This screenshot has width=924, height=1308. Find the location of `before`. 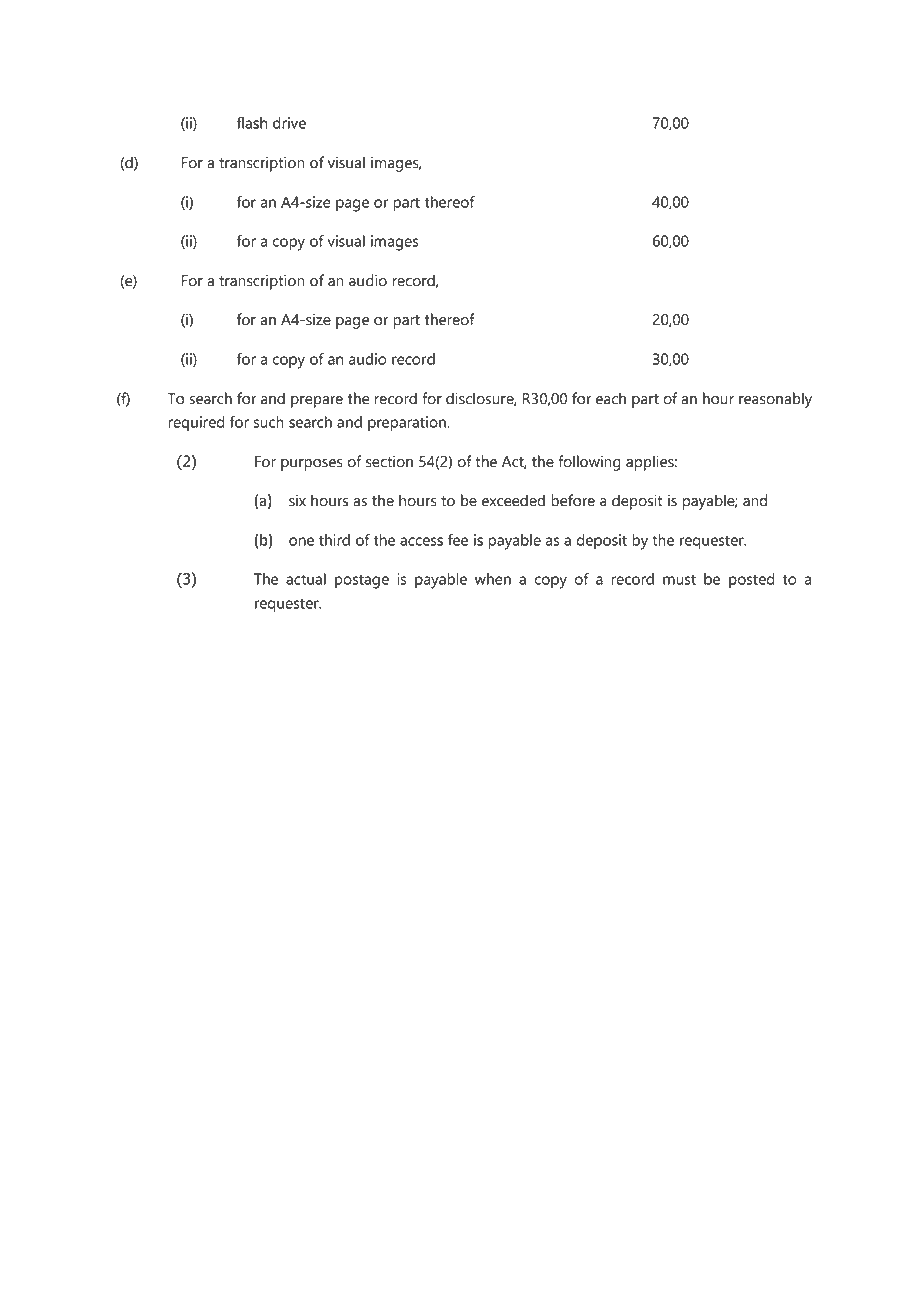

before is located at coordinates (573, 500).
